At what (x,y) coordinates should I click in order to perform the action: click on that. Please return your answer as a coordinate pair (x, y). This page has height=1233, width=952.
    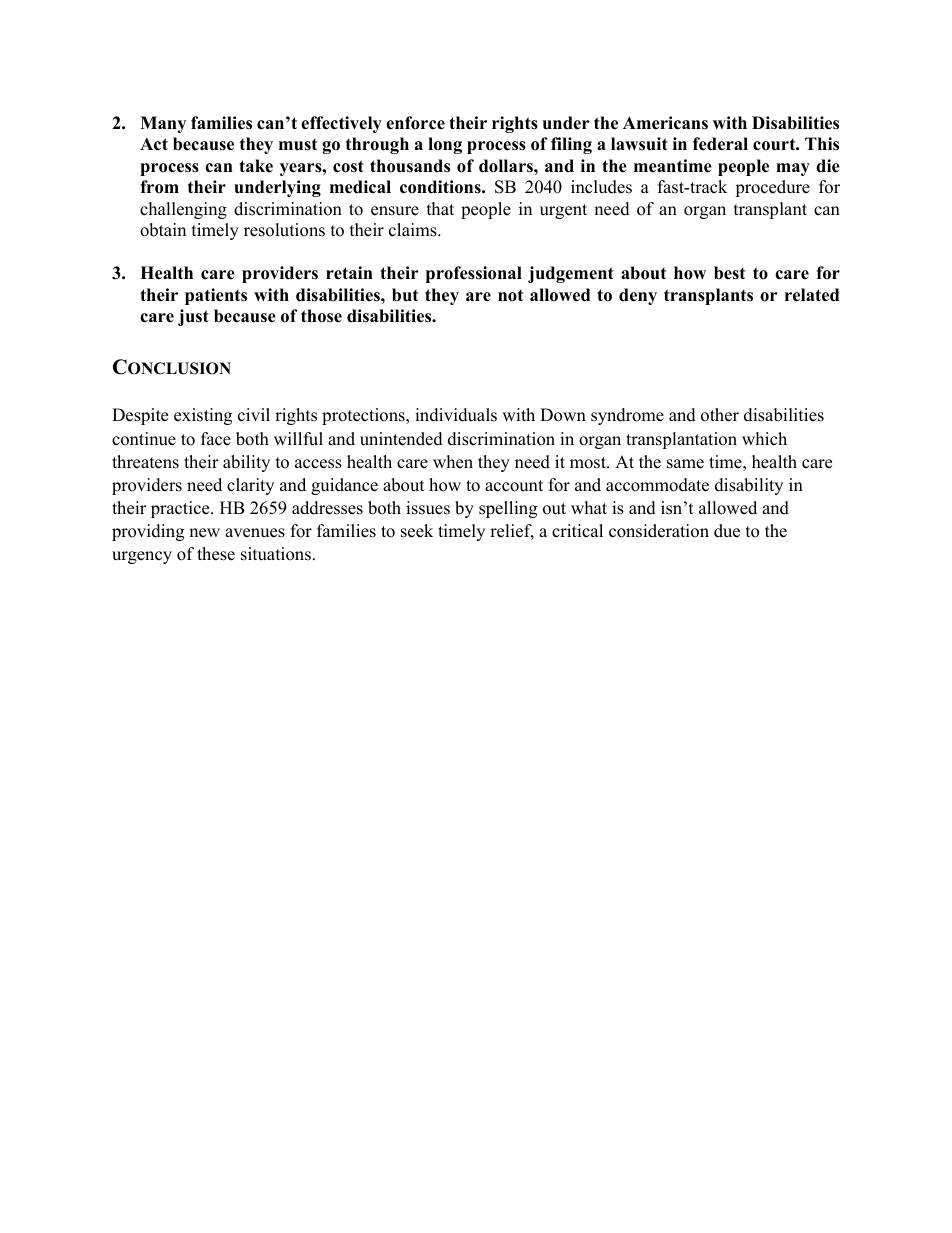
    Looking at the image, I should click on (440, 208).
